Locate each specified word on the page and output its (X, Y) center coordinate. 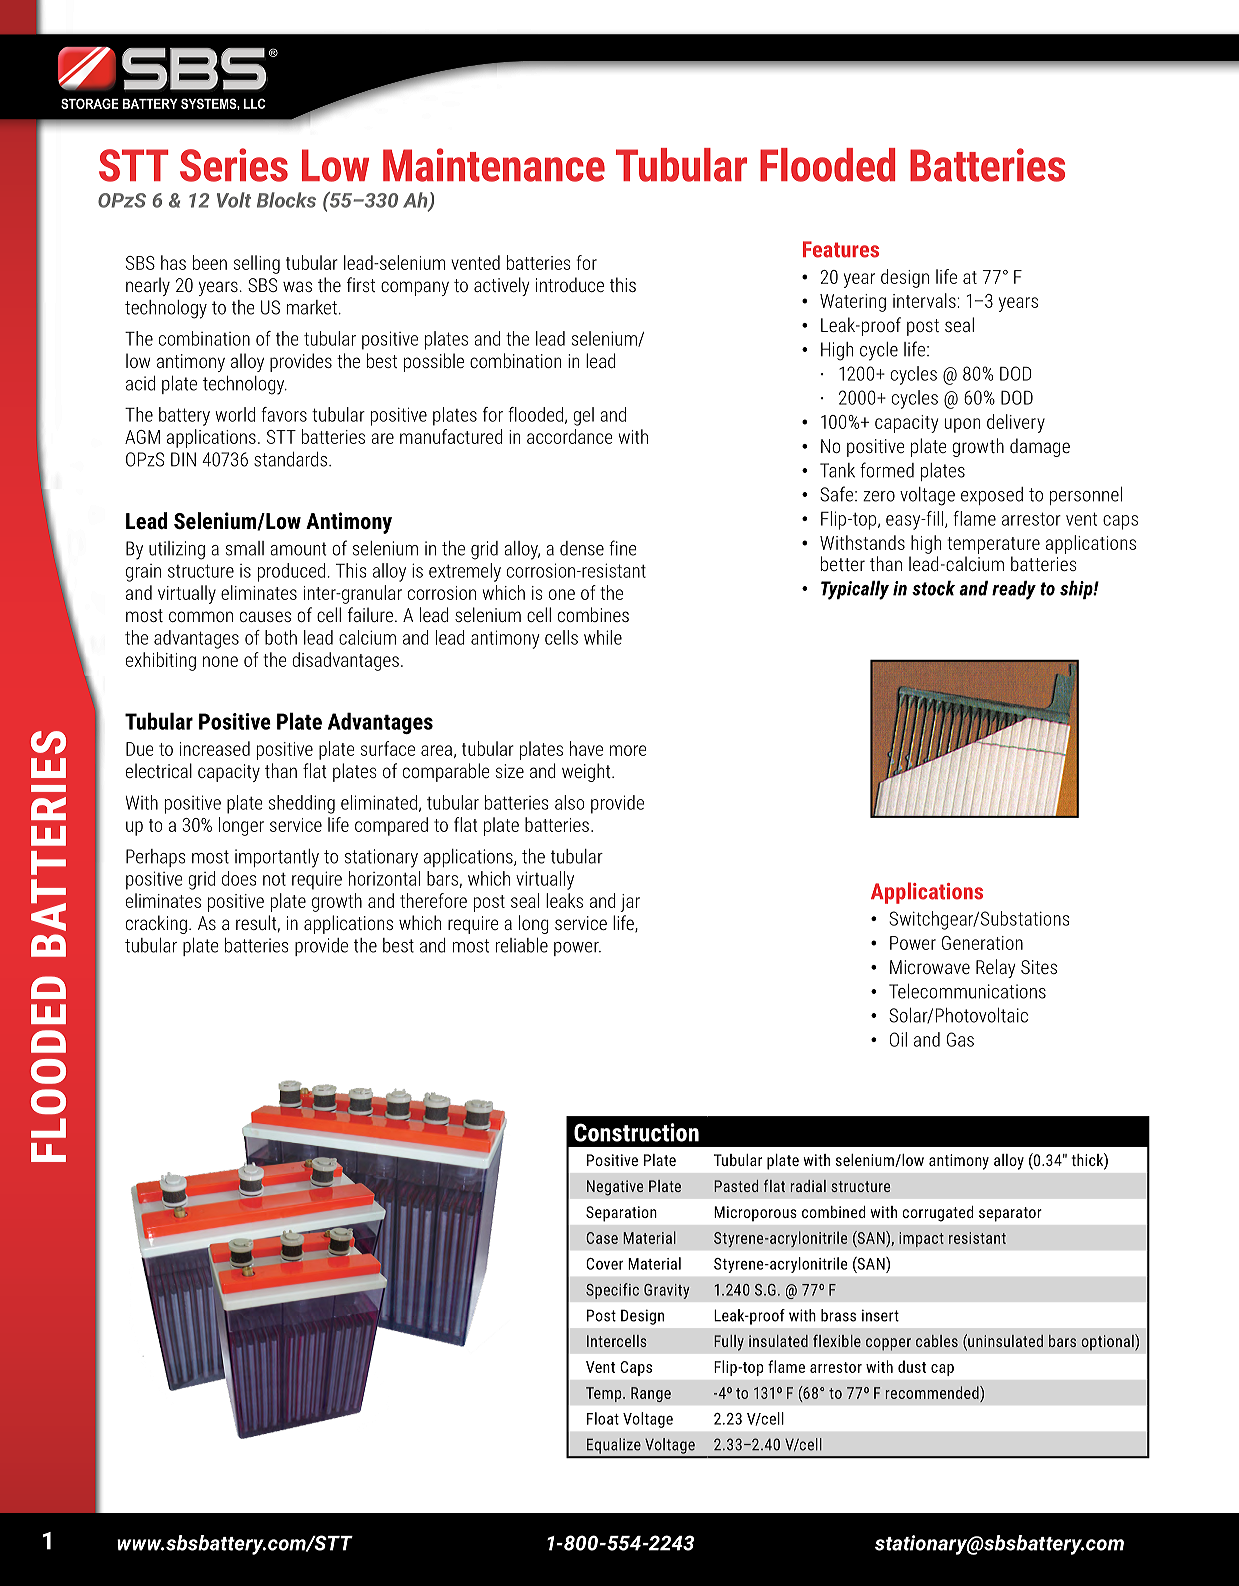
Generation (982, 943)
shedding (302, 804)
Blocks (286, 200)
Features (841, 249)
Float (603, 1418)
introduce (570, 284)
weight (587, 772)
